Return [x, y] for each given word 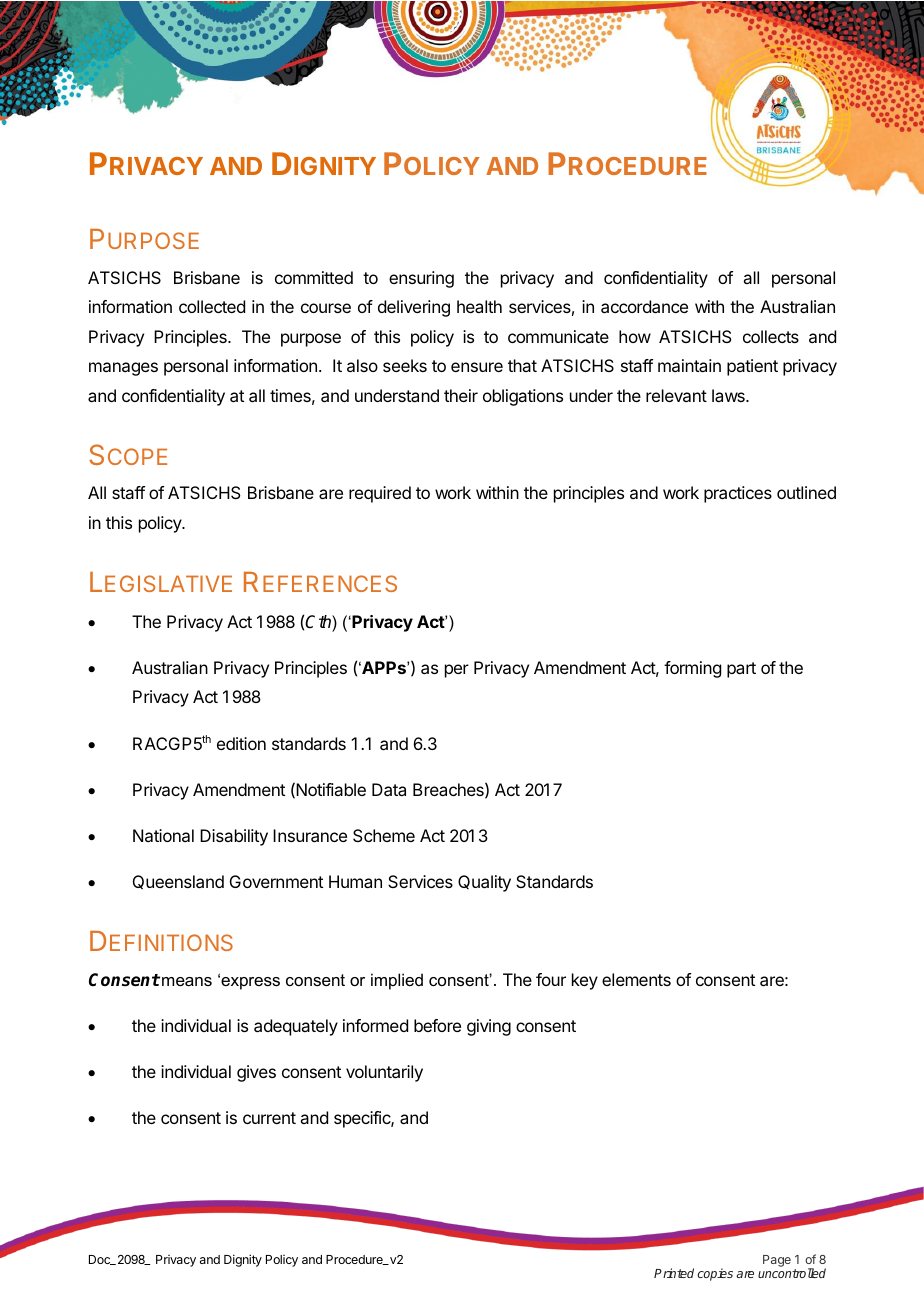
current [269, 1118]
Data [389, 789]
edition [241, 743]
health [479, 306]
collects [771, 336]
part [741, 670]
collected [212, 306]
